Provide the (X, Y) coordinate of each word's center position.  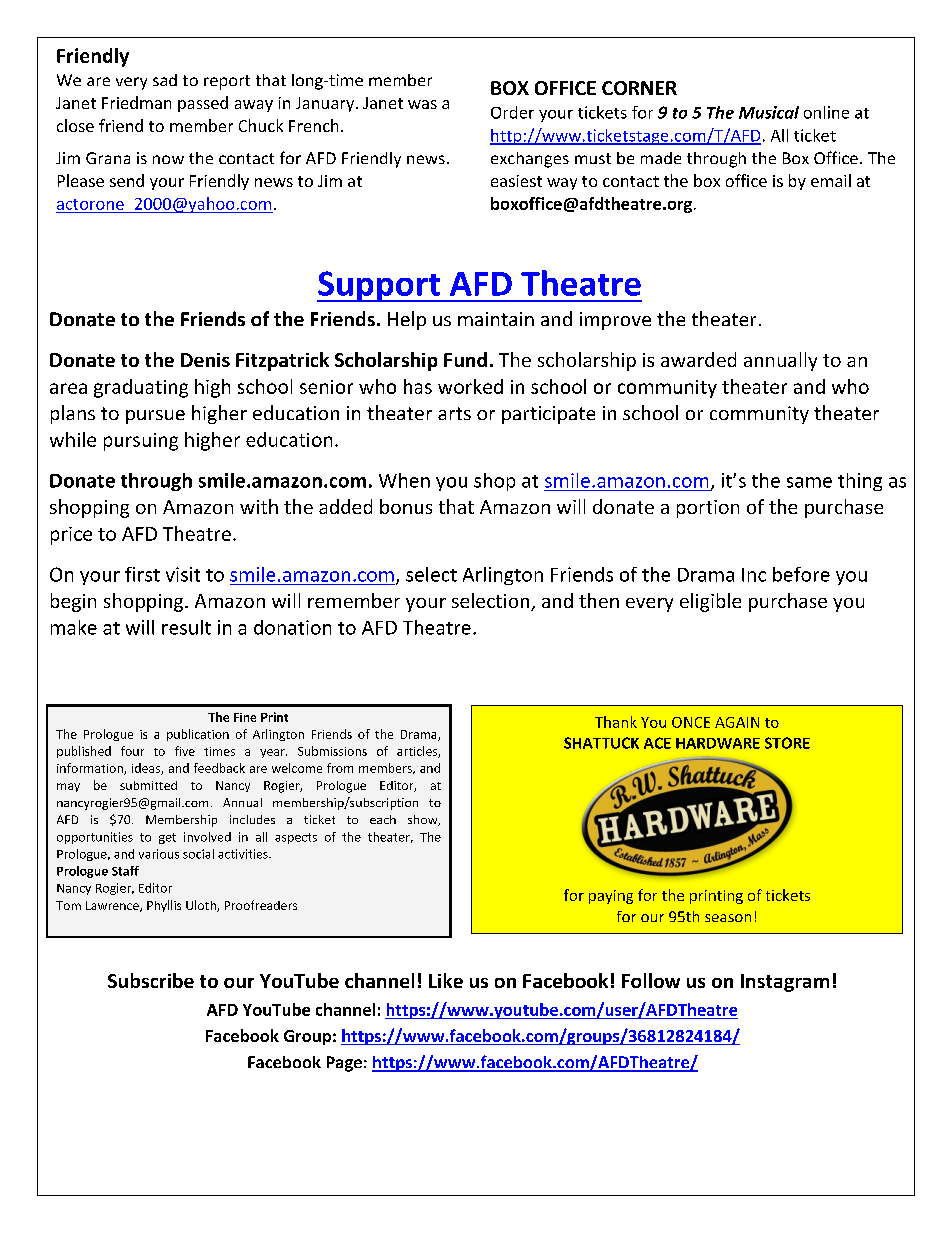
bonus (406, 506)
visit (183, 574)
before (801, 574)
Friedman (136, 102)
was (422, 104)
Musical (769, 112)
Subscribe (151, 980)
